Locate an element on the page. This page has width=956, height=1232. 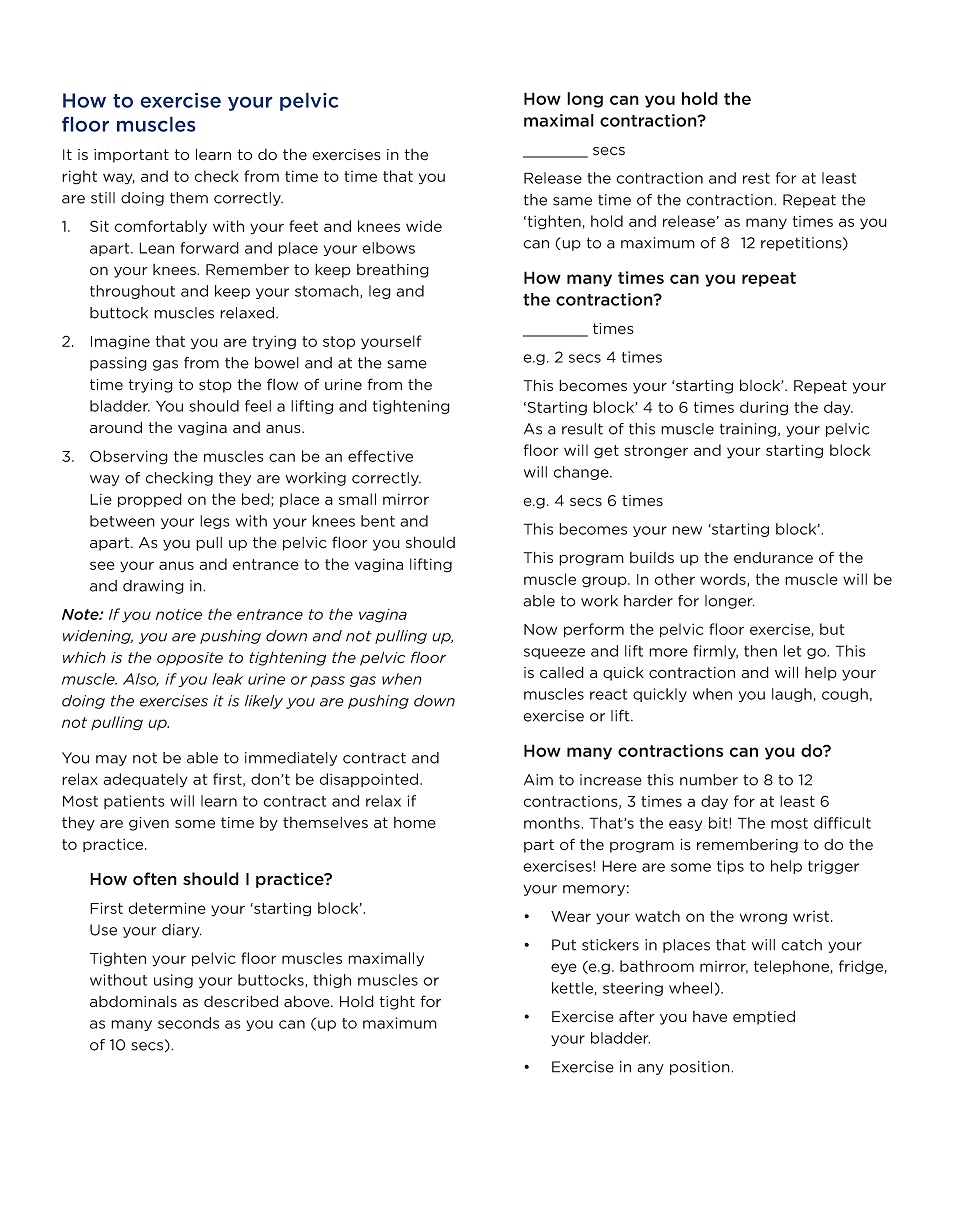
words is located at coordinates (724, 580).
